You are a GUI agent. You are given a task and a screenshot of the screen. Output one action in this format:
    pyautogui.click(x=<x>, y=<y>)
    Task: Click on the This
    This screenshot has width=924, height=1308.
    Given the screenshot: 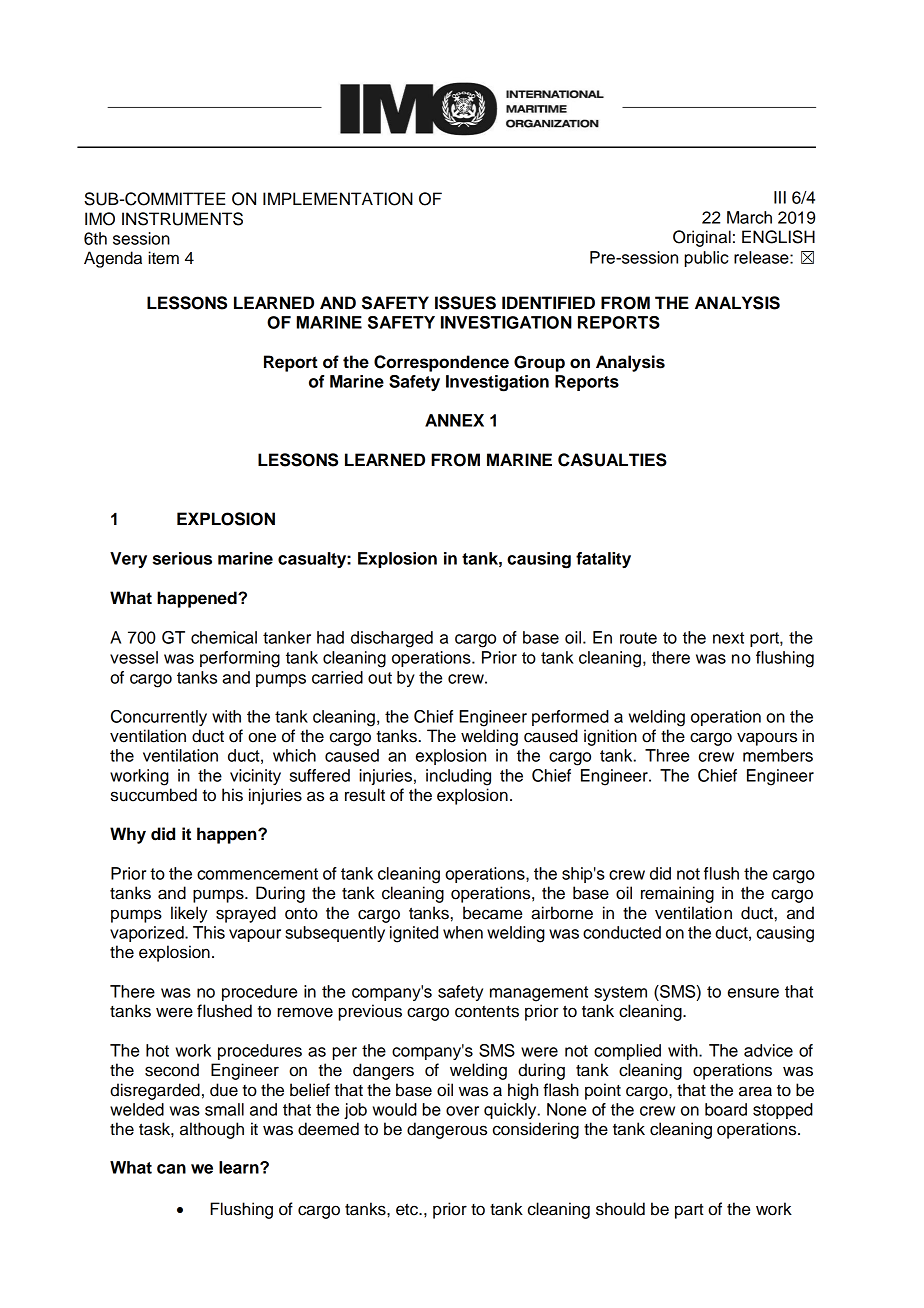 What is the action you would take?
    pyautogui.click(x=209, y=932)
